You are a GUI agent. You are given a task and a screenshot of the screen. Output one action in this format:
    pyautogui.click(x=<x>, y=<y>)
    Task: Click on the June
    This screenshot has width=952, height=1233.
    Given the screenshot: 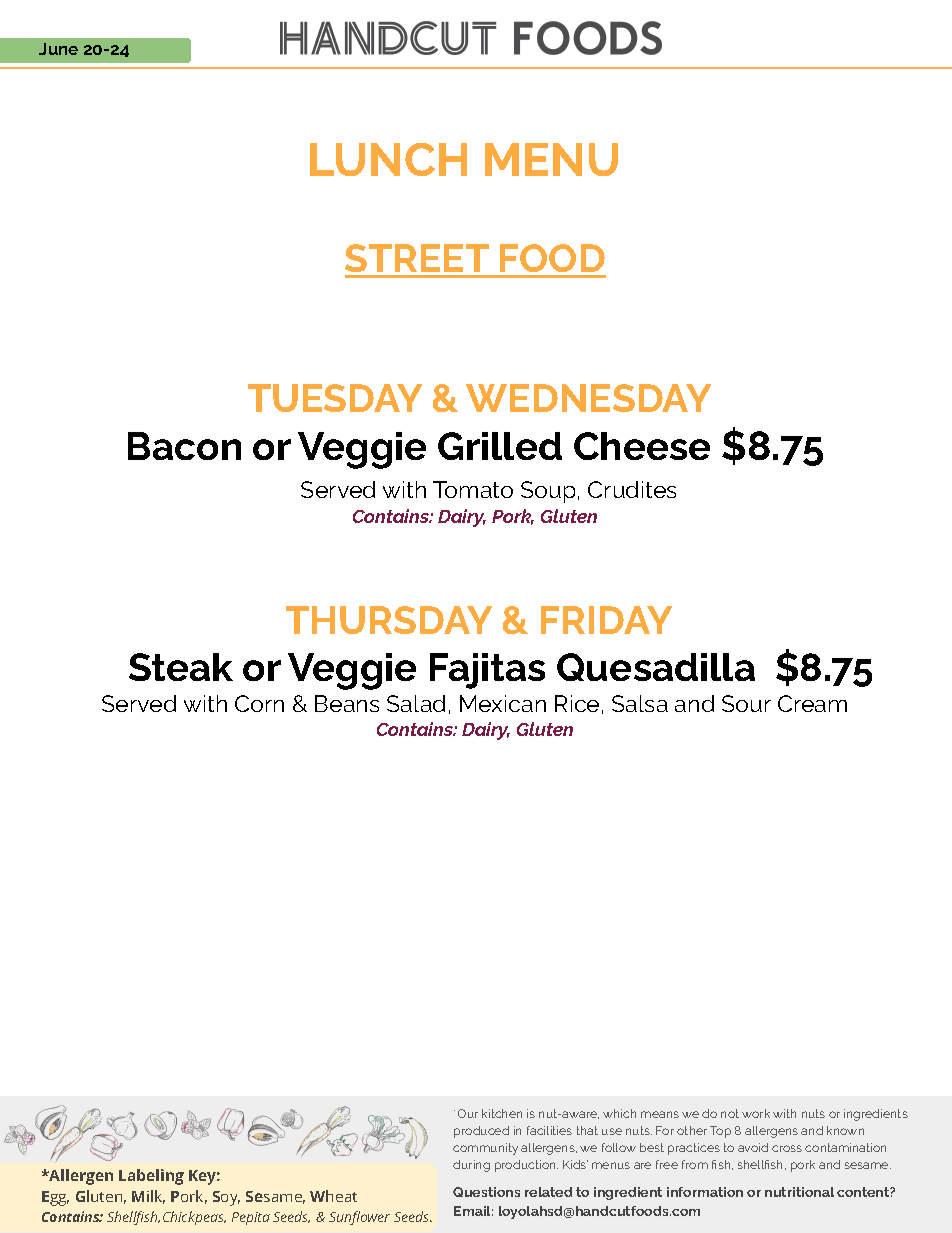 What is the action you would take?
    pyautogui.click(x=58, y=49)
